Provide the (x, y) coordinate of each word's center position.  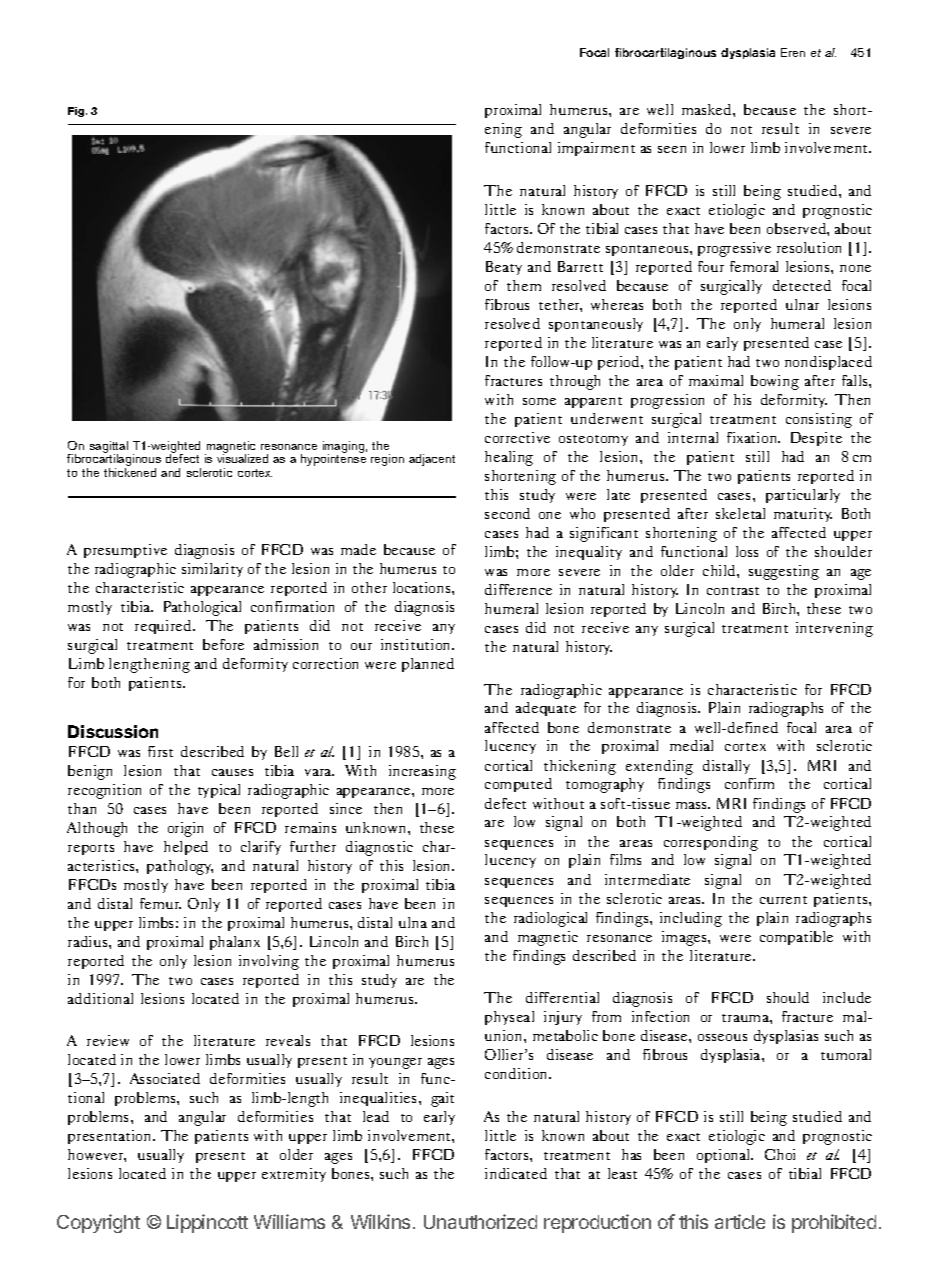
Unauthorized (480, 1221)
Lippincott (207, 1223)
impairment (596, 149)
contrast (733, 591)
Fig (77, 112)
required (164, 627)
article (740, 1221)
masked (708, 109)
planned (428, 665)
